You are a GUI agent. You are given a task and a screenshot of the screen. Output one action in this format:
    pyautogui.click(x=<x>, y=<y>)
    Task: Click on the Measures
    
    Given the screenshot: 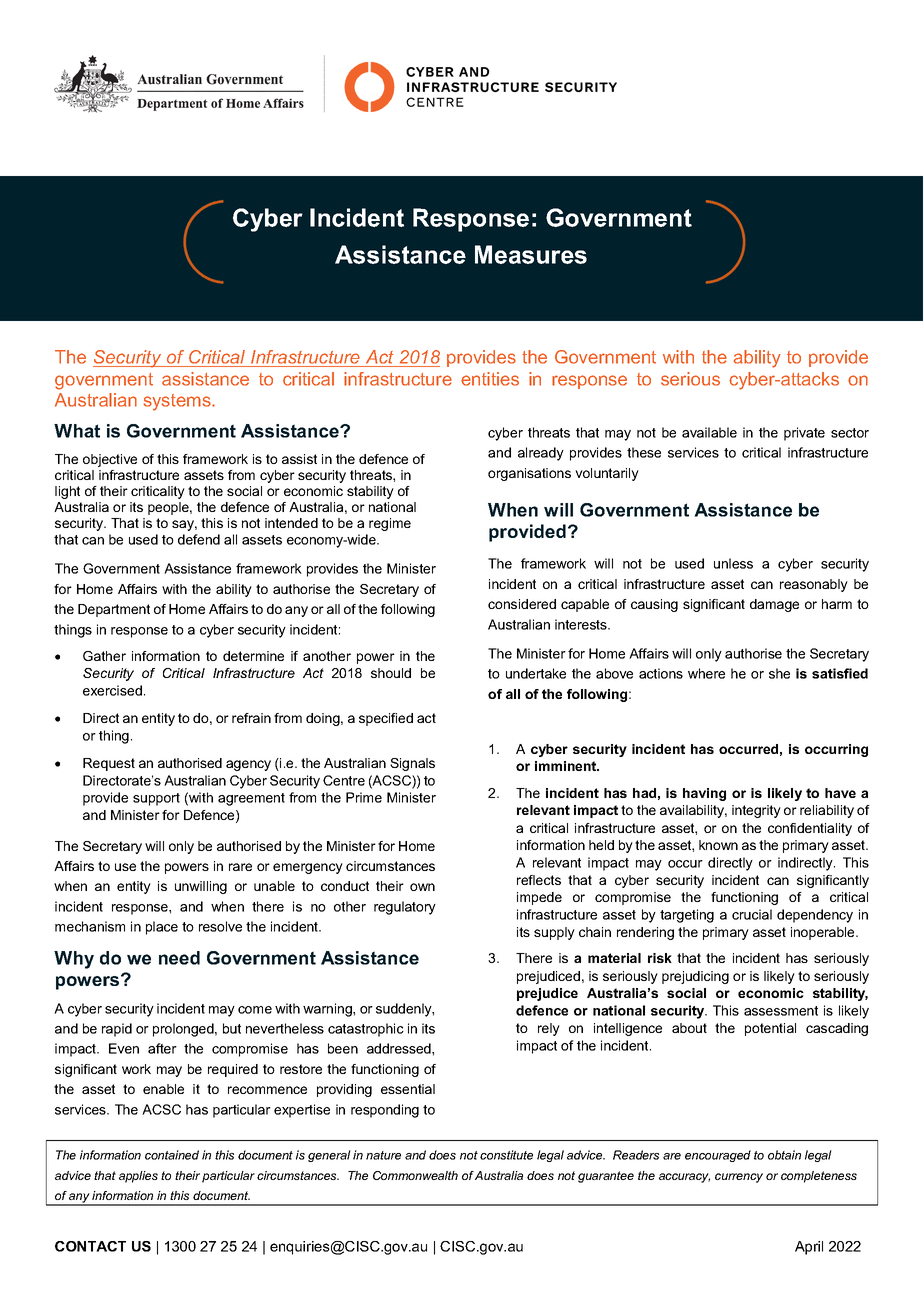 What is the action you would take?
    pyautogui.click(x=531, y=254)
